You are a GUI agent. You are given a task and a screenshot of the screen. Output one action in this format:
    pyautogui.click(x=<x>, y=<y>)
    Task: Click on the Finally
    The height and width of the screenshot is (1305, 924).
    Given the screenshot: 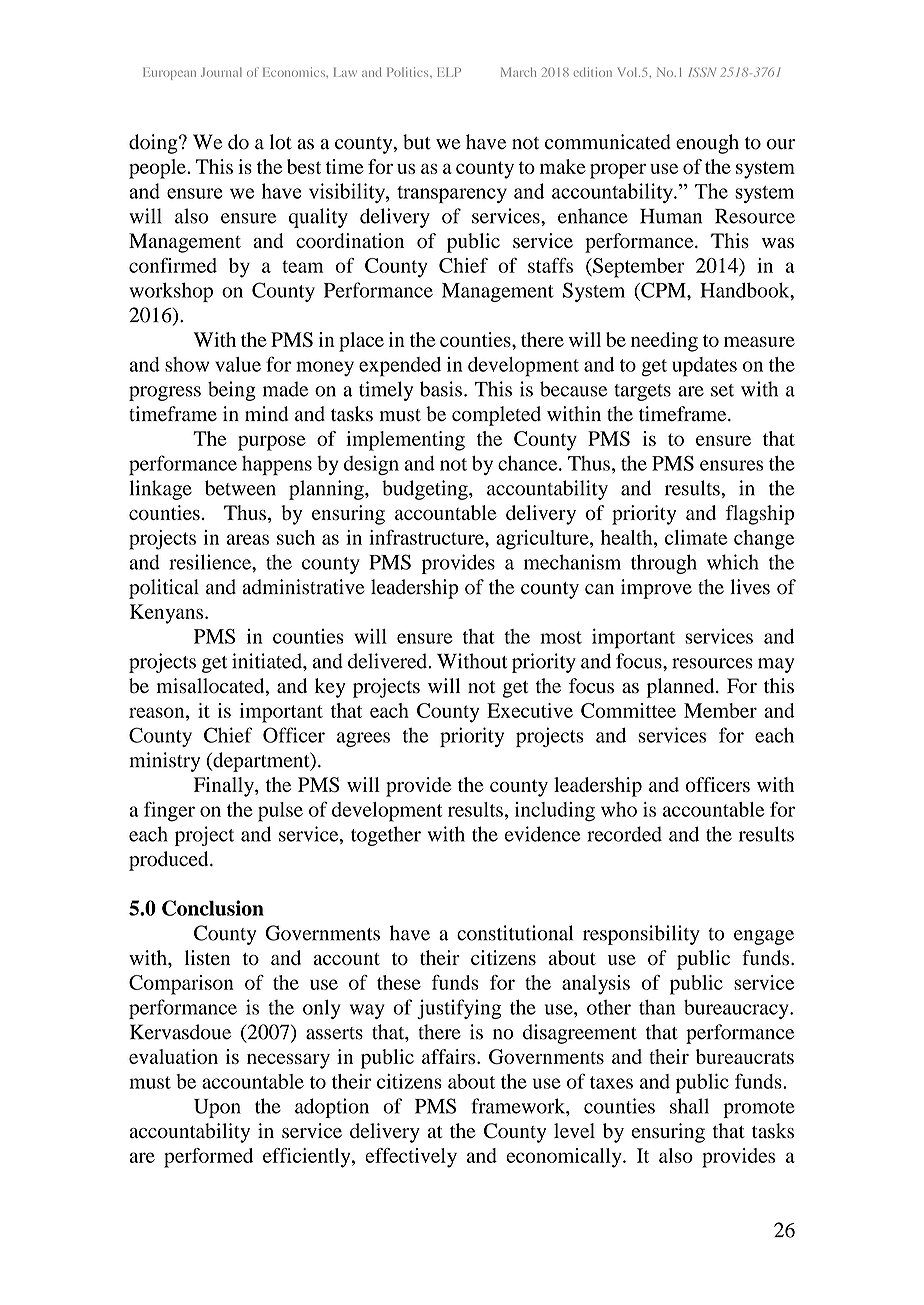 What is the action you would take?
    pyautogui.click(x=225, y=787)
